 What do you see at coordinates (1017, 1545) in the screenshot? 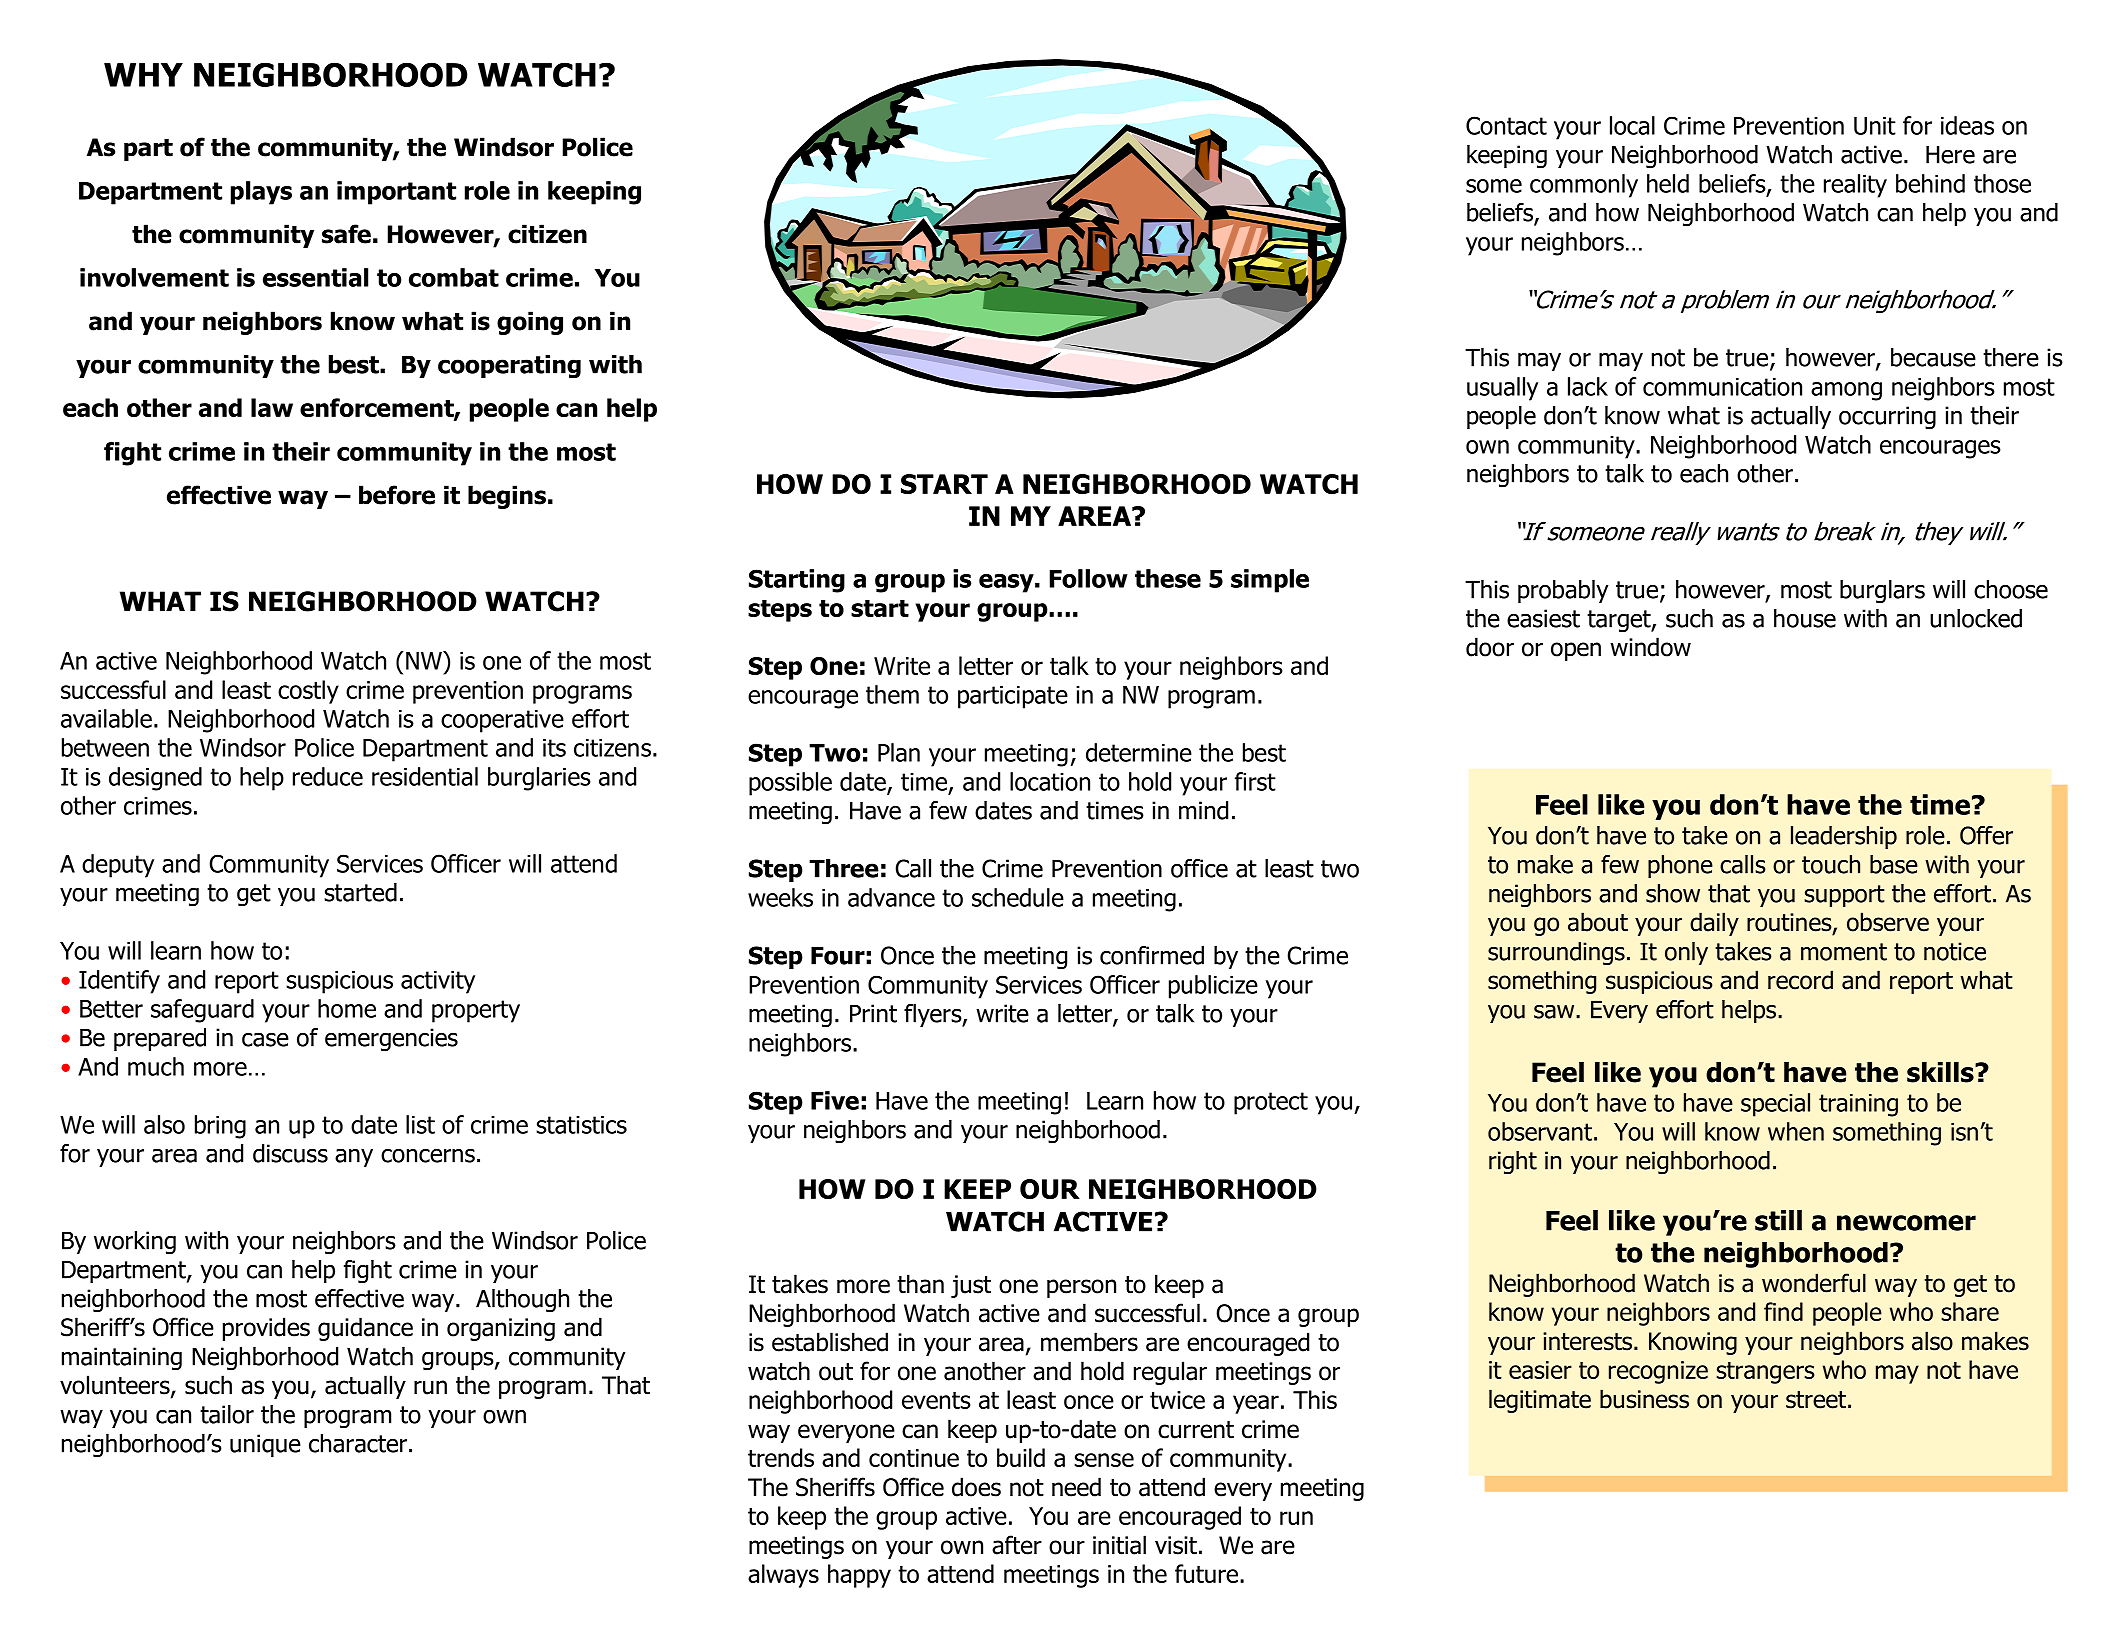
I see `after` at bounding box center [1017, 1545].
